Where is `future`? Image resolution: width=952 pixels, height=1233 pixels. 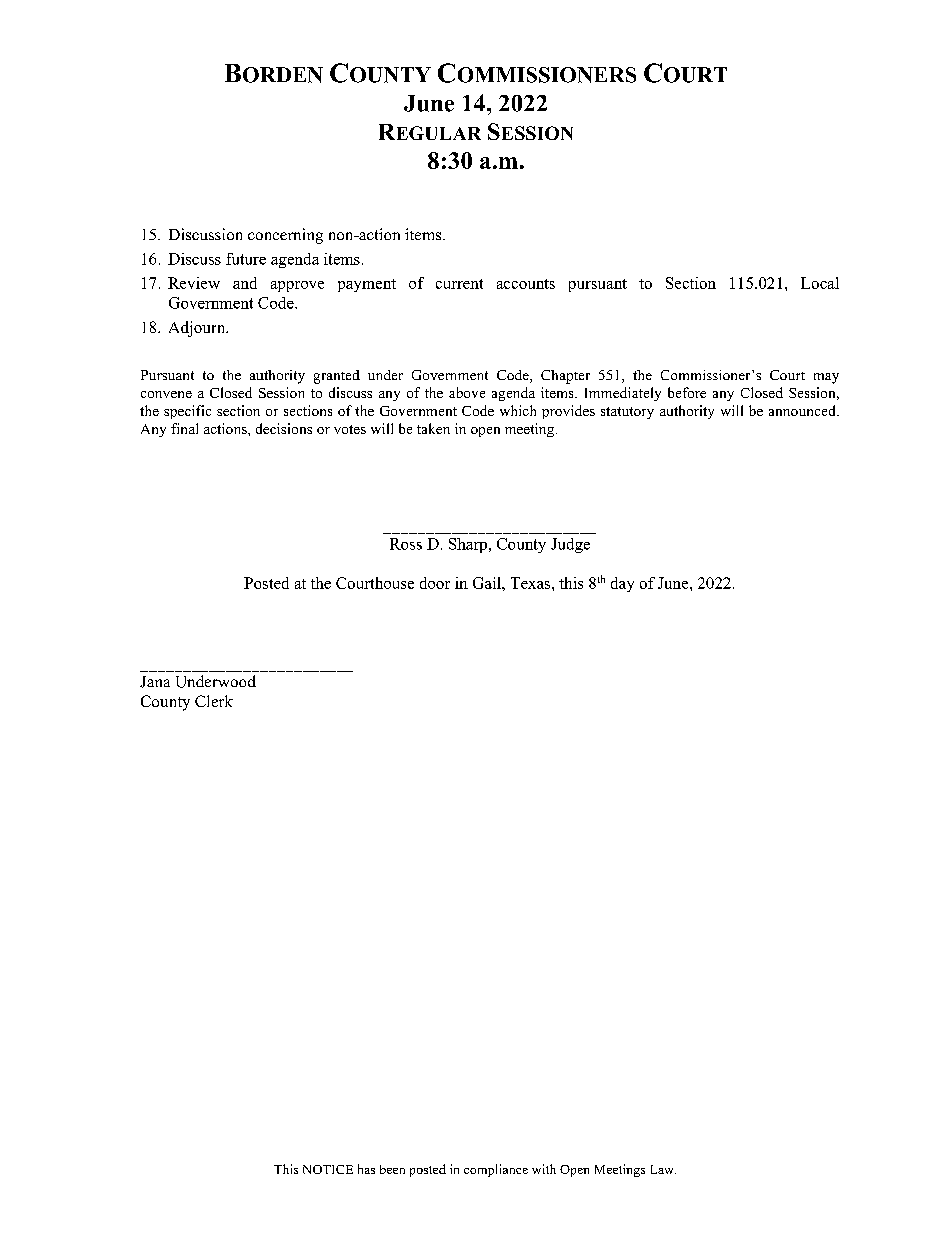
future is located at coordinates (246, 259).
